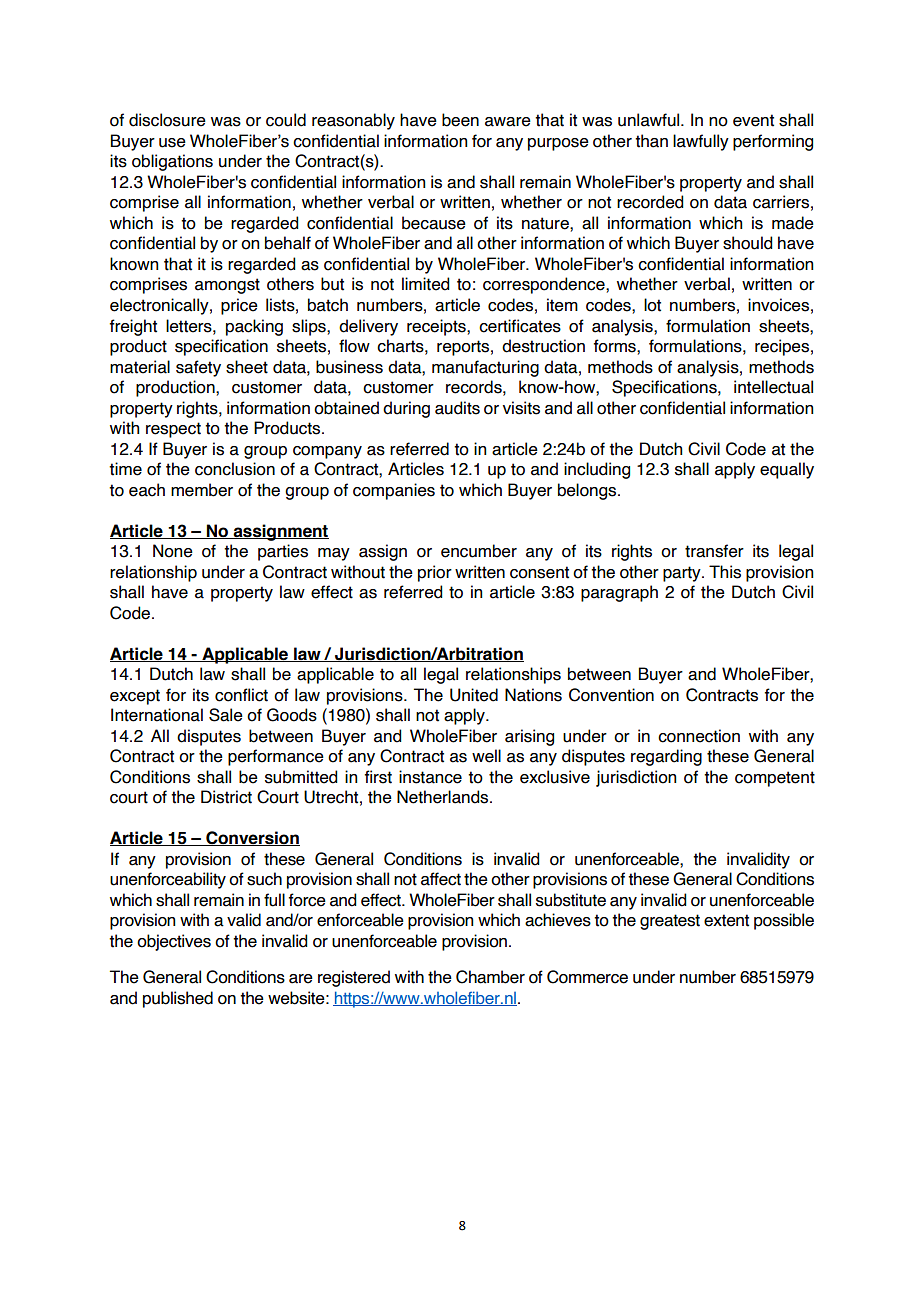 The height and width of the image is (1308, 924). What do you see at coordinates (460, 120) in the image?
I see `been` at bounding box center [460, 120].
